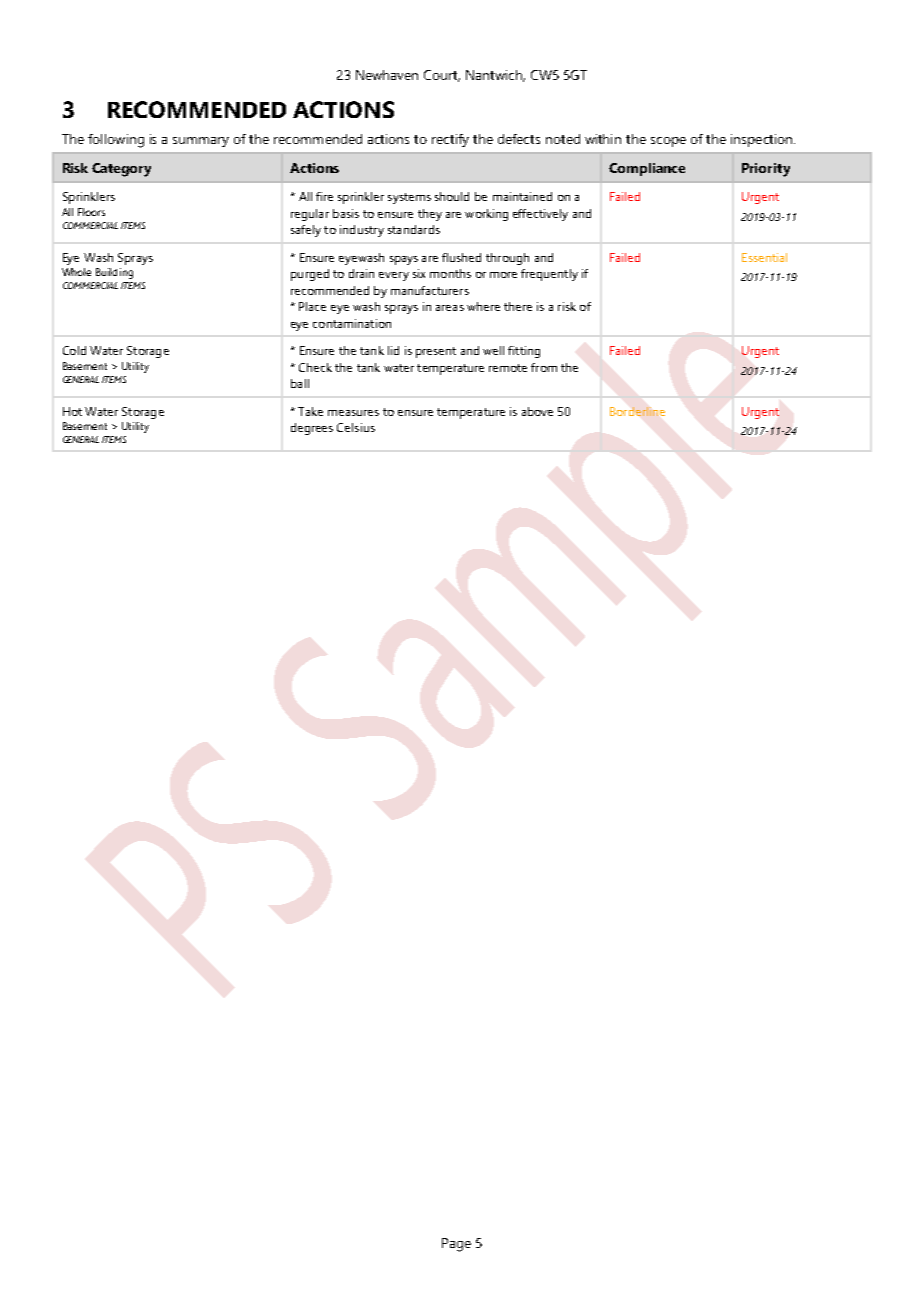  Describe the element at coordinates (637, 411) in the page. I see `Borderline` at that location.
